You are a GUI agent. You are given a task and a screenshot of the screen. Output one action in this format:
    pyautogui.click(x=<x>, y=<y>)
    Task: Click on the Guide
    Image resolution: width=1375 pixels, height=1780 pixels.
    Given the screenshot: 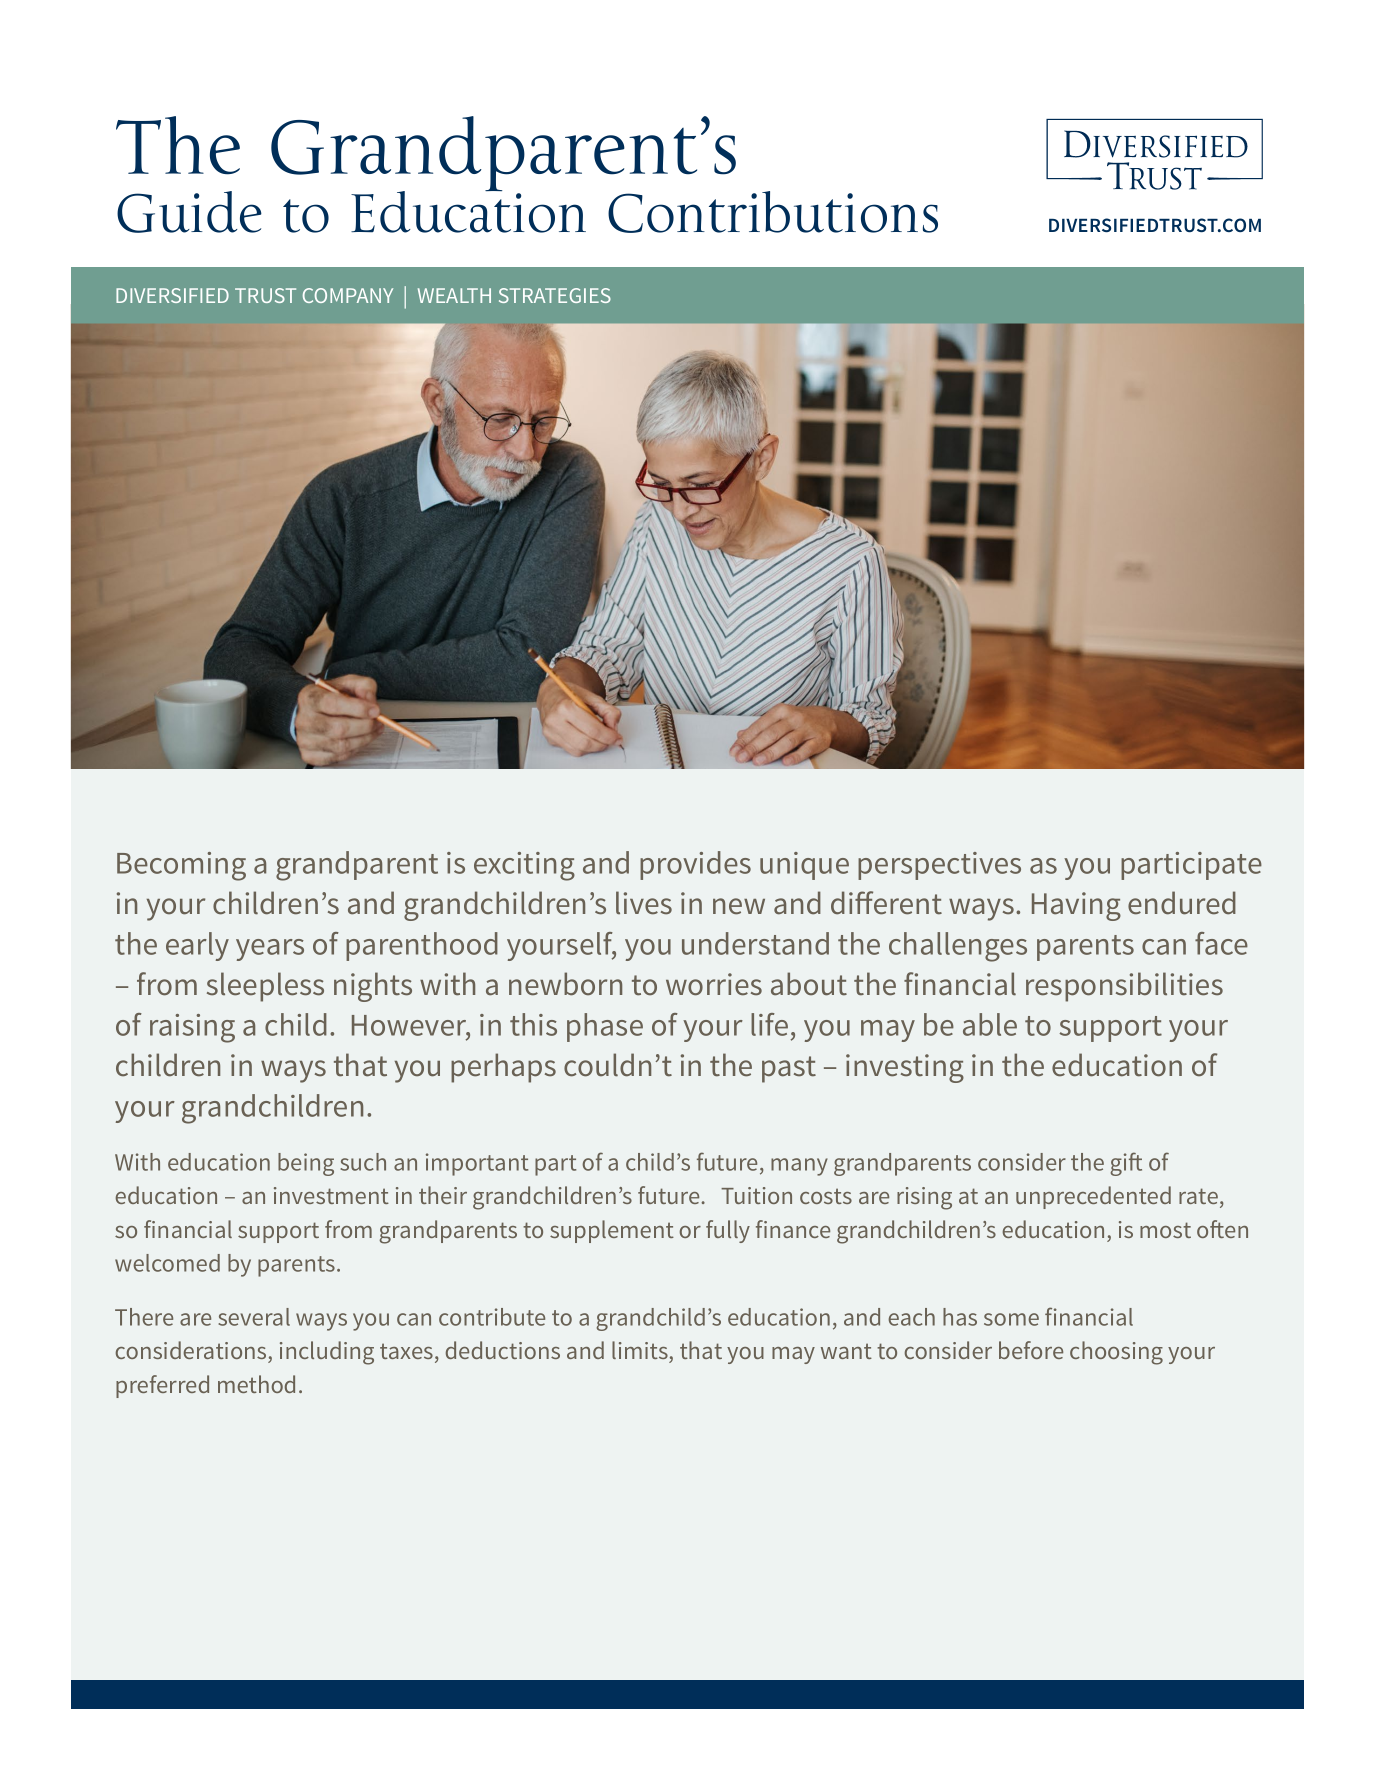 What is the action you would take?
    pyautogui.click(x=189, y=212)
